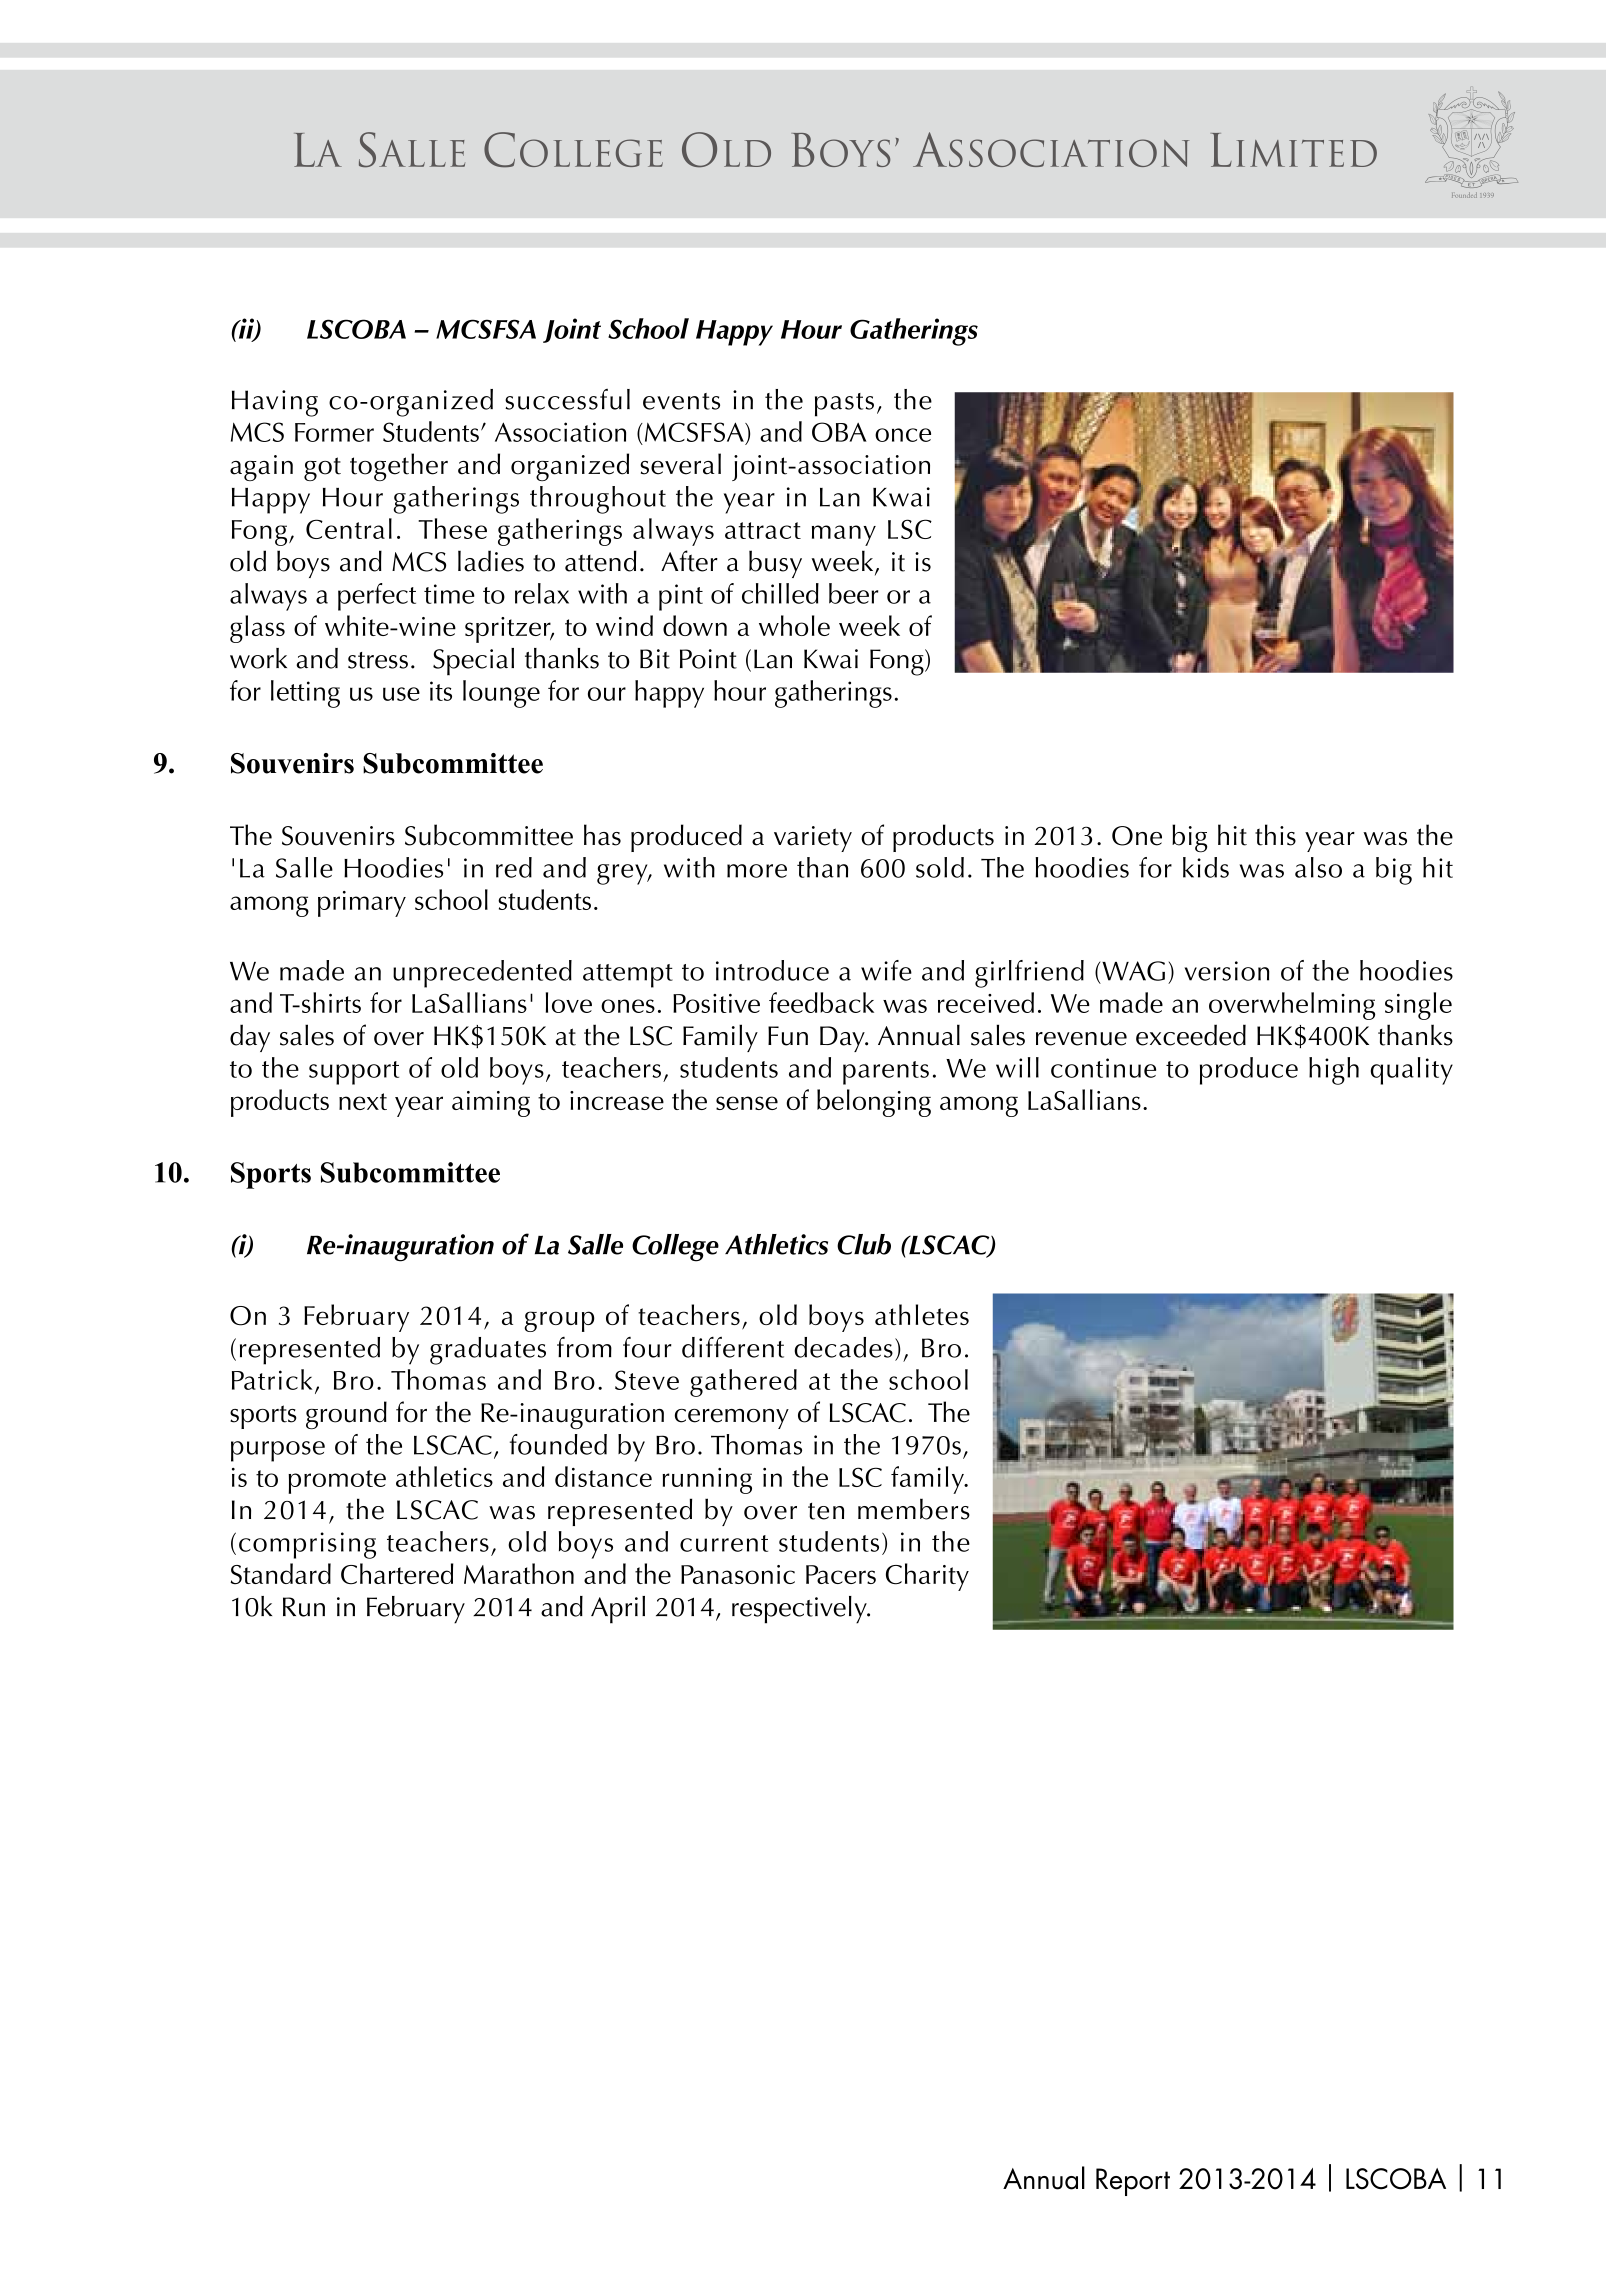 Image resolution: width=1606 pixels, height=2271 pixels. I want to click on together, so click(399, 467).
